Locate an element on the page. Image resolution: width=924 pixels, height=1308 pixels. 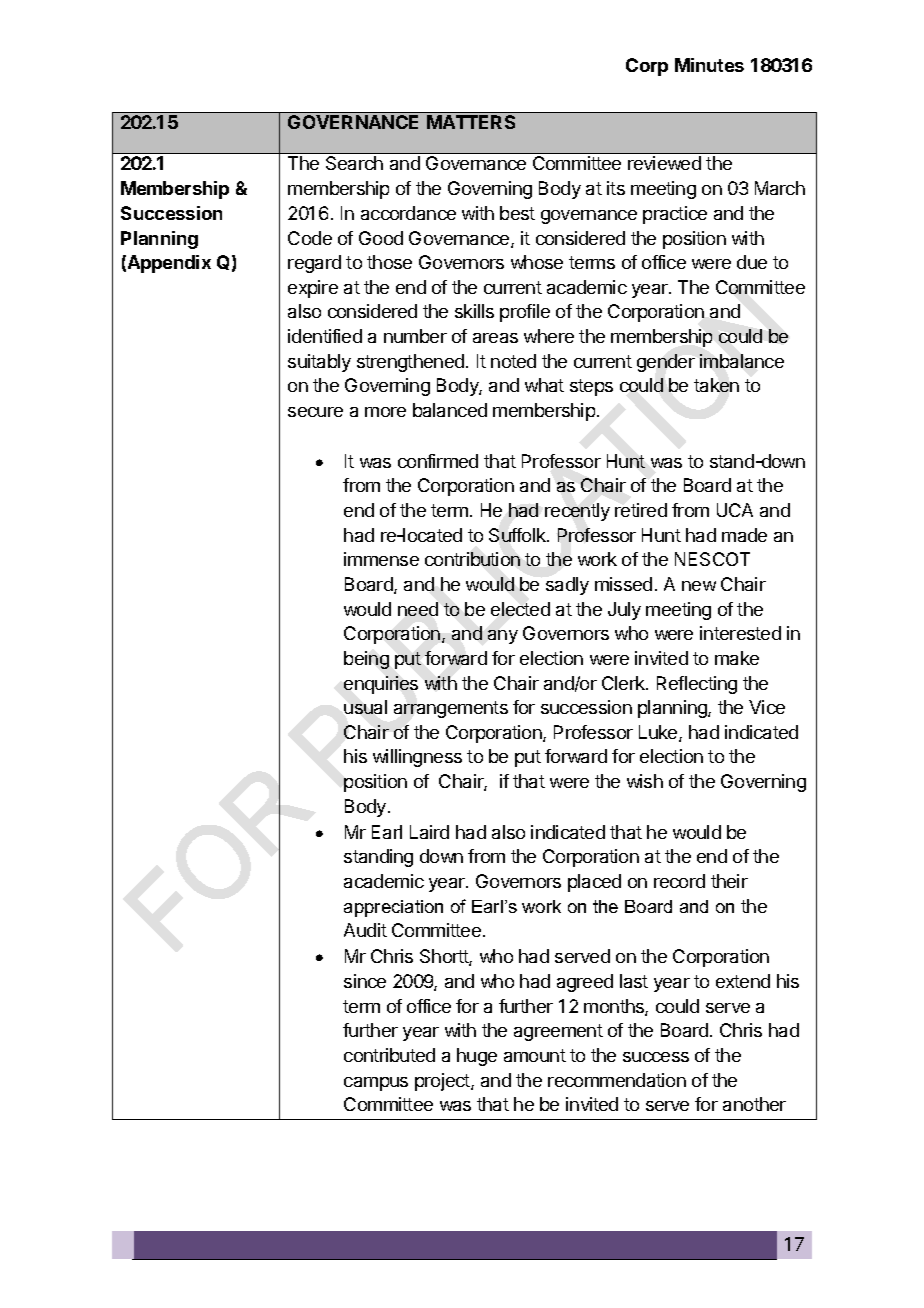
Search is located at coordinates (354, 163).
